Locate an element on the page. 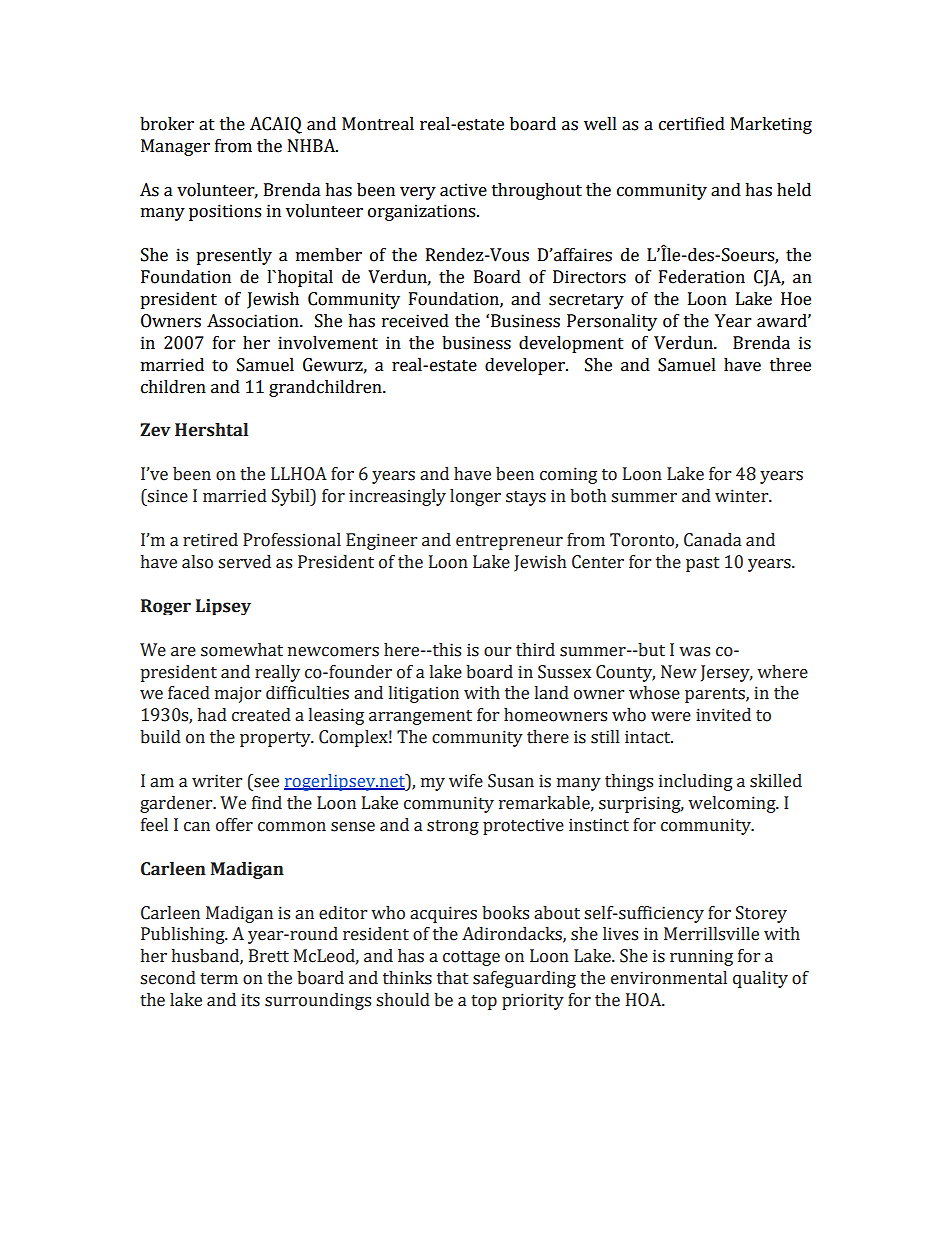  active is located at coordinates (463, 190).
